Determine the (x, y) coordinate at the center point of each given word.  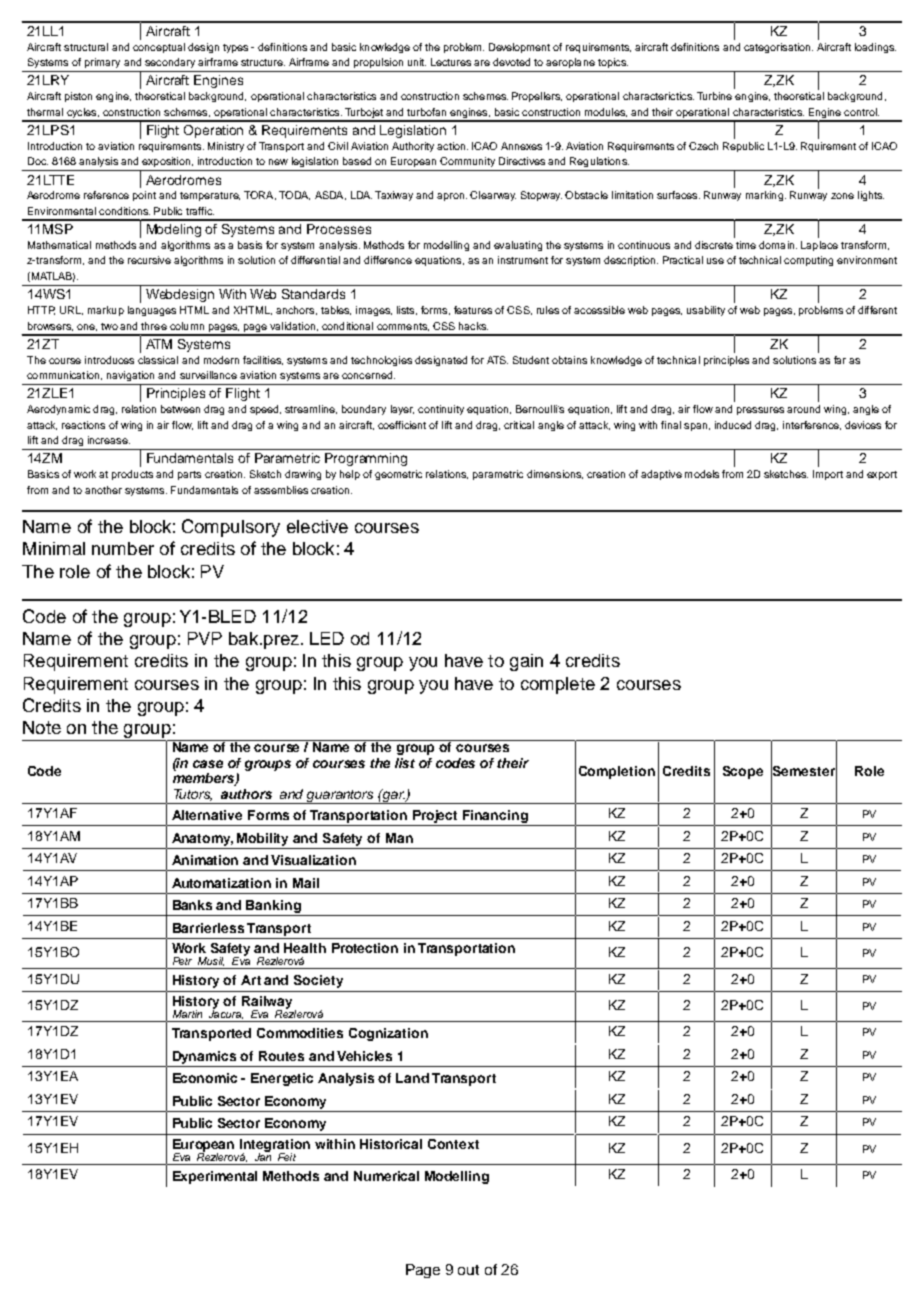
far (840, 360)
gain (526, 662)
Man (399, 838)
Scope (743, 772)
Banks (192, 905)
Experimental (215, 1177)
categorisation (778, 48)
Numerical (386, 1176)
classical (158, 360)
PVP (205, 638)
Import (828, 475)
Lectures (451, 62)
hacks (473, 326)
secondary (170, 63)
